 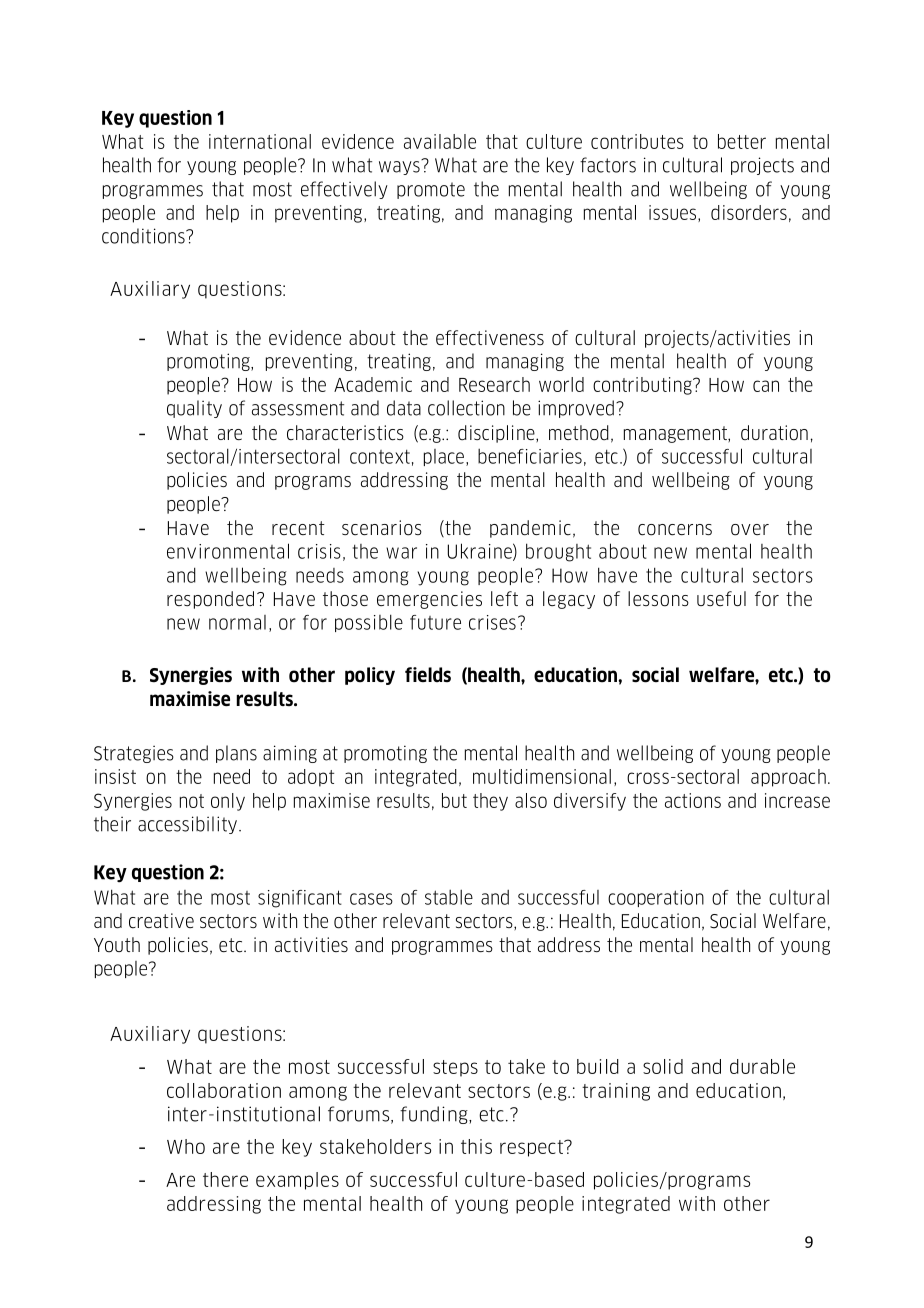 I want to click on Who, so click(x=186, y=1146).
